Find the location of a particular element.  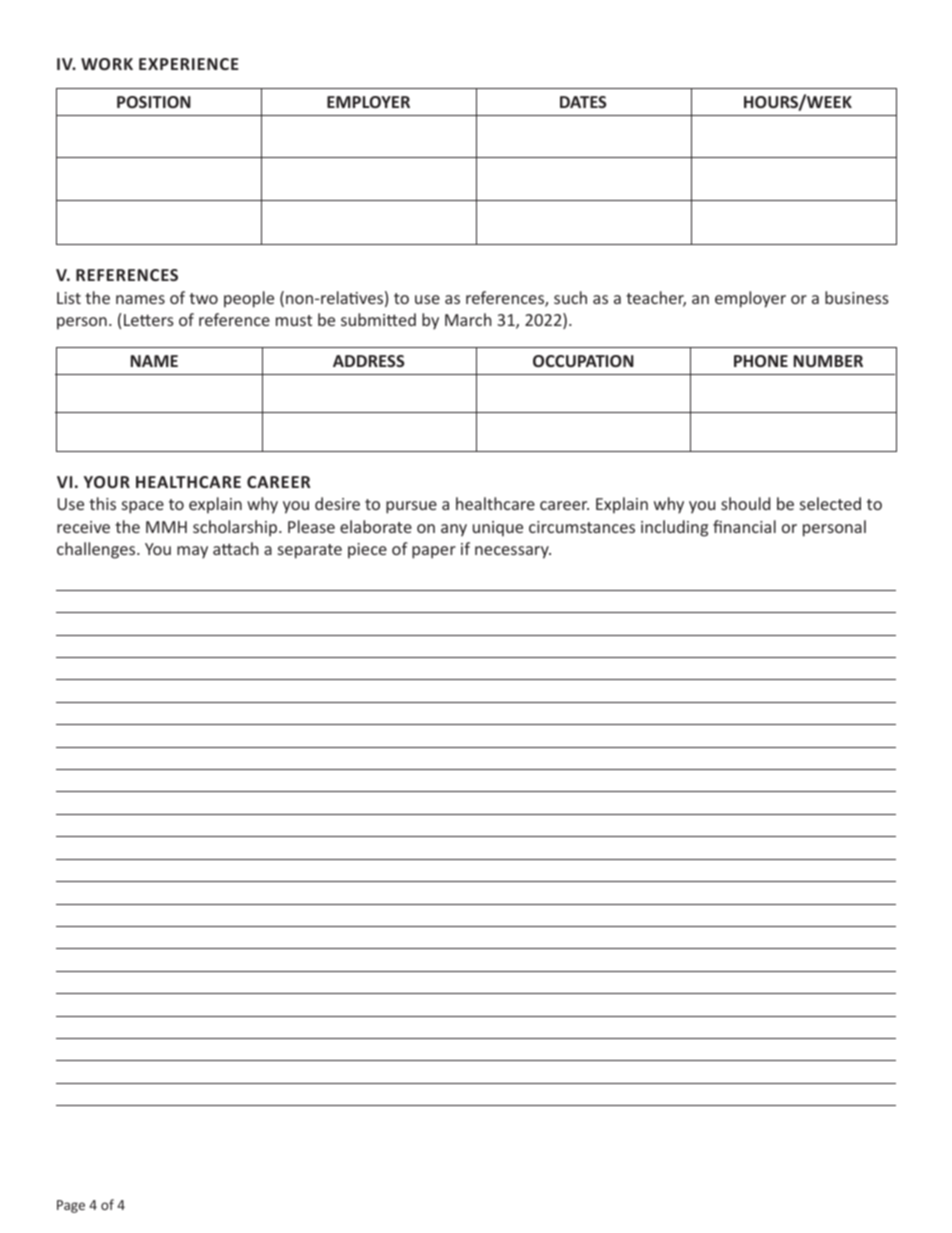

necessary is located at coordinates (513, 552).
